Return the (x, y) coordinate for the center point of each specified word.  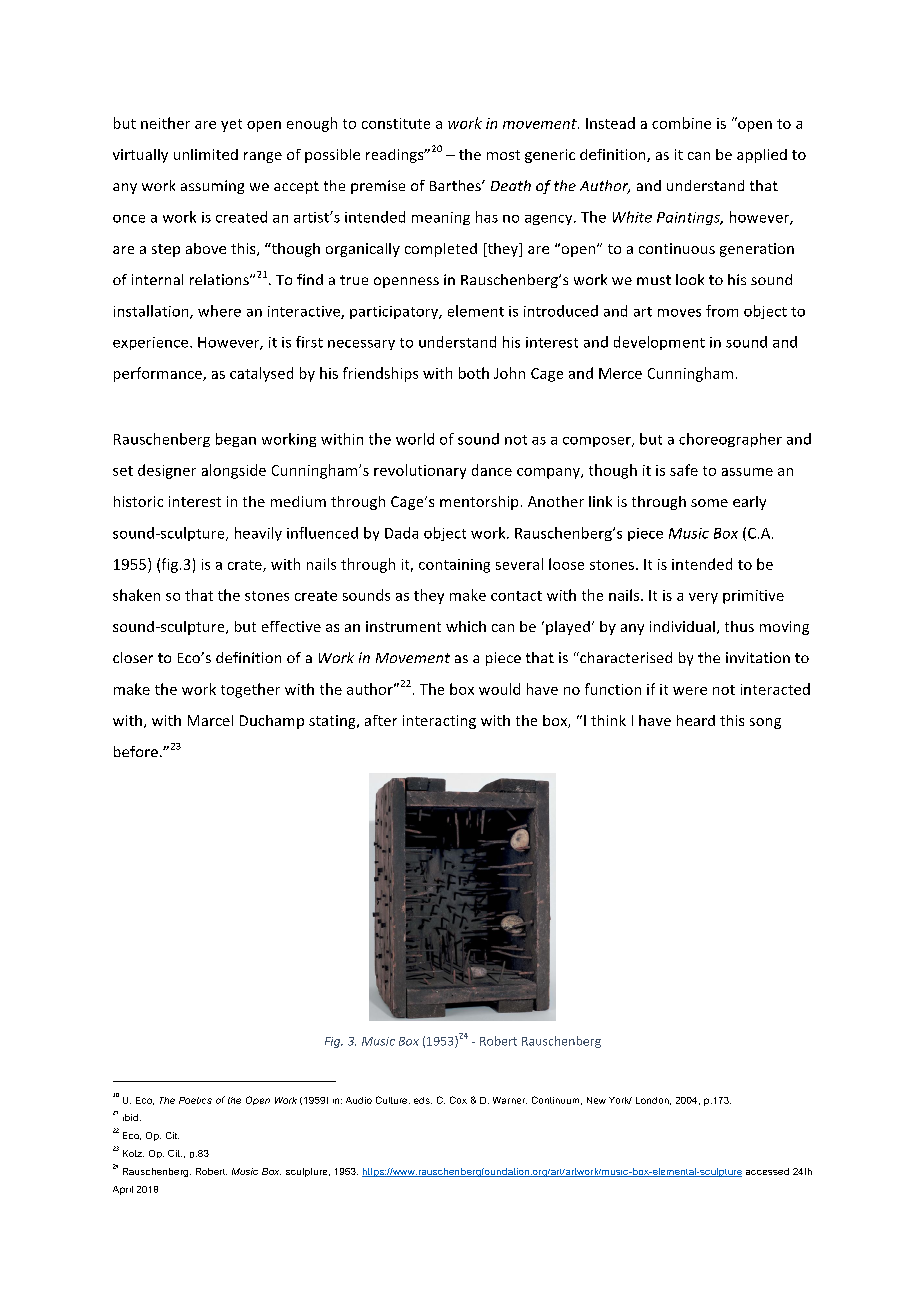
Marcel (210, 720)
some (709, 503)
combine (681, 123)
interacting (439, 722)
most (503, 155)
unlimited (206, 154)
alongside (234, 471)
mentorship (479, 503)
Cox (458, 1100)
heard (696, 720)
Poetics (195, 1100)
